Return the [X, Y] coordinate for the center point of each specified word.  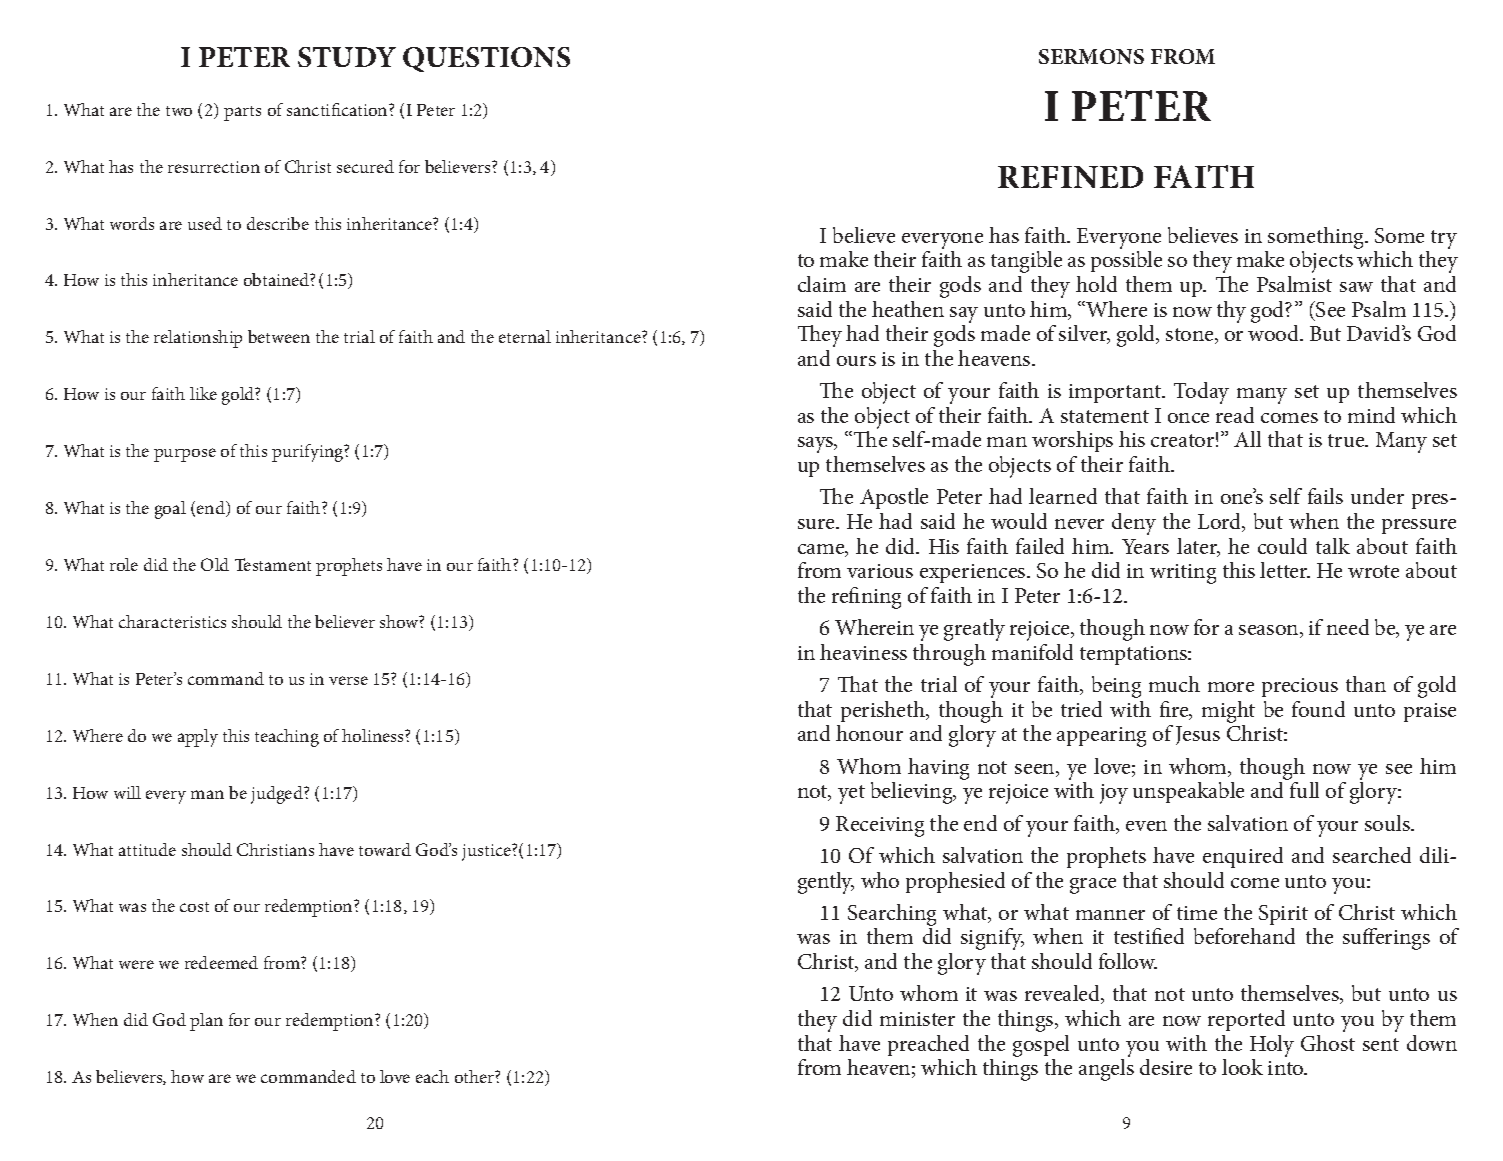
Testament [273, 564]
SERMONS [1091, 56]
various [880, 571]
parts [242, 113]
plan [206, 1022]
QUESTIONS [486, 59]
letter [1285, 570]
